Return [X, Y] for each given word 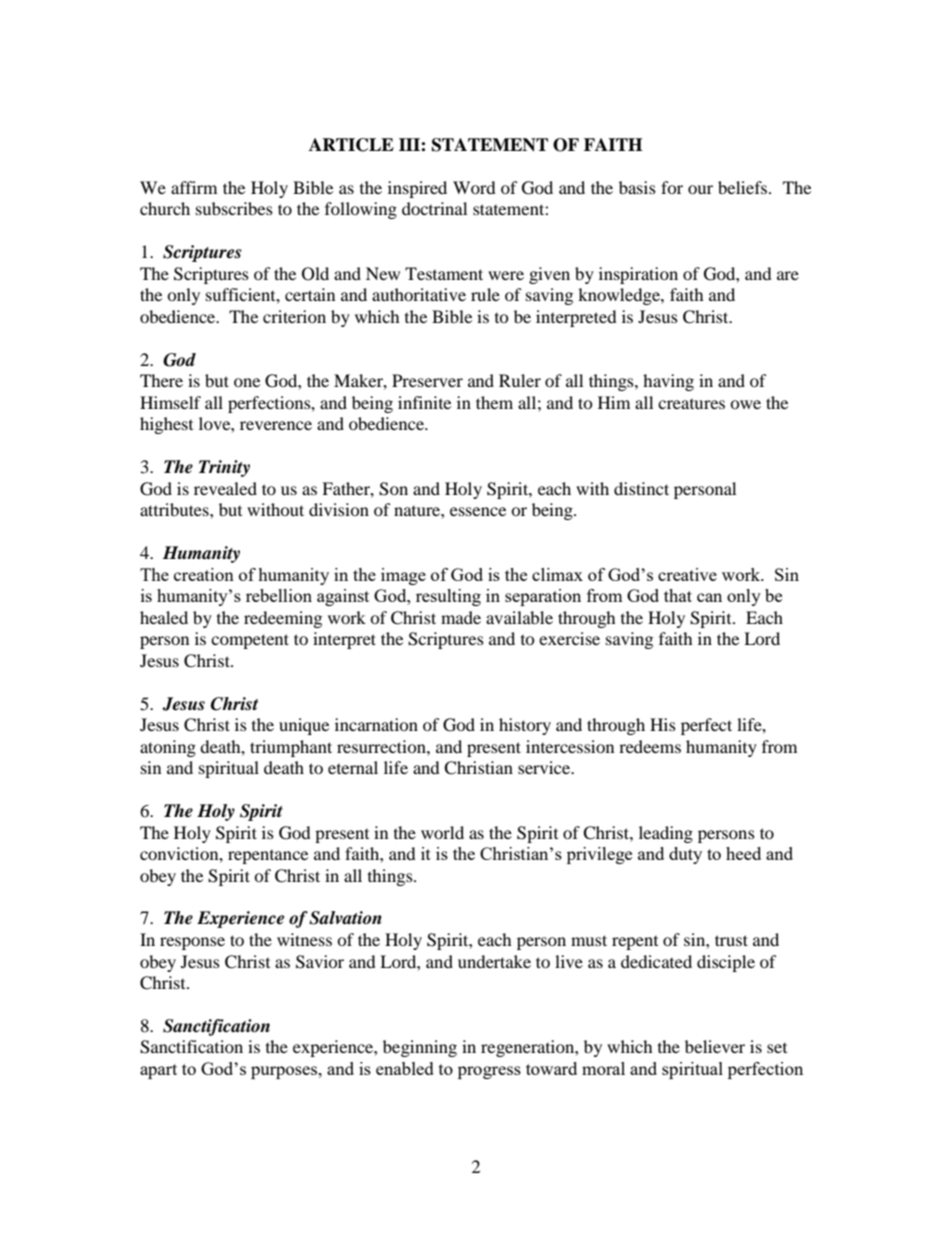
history [525, 726]
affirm [194, 187]
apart [158, 1071]
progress [489, 1072]
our [700, 189]
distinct [641, 488]
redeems [650, 746]
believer [715, 1046]
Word [474, 187]
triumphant [291, 748]
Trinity [224, 468]
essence [478, 511]
